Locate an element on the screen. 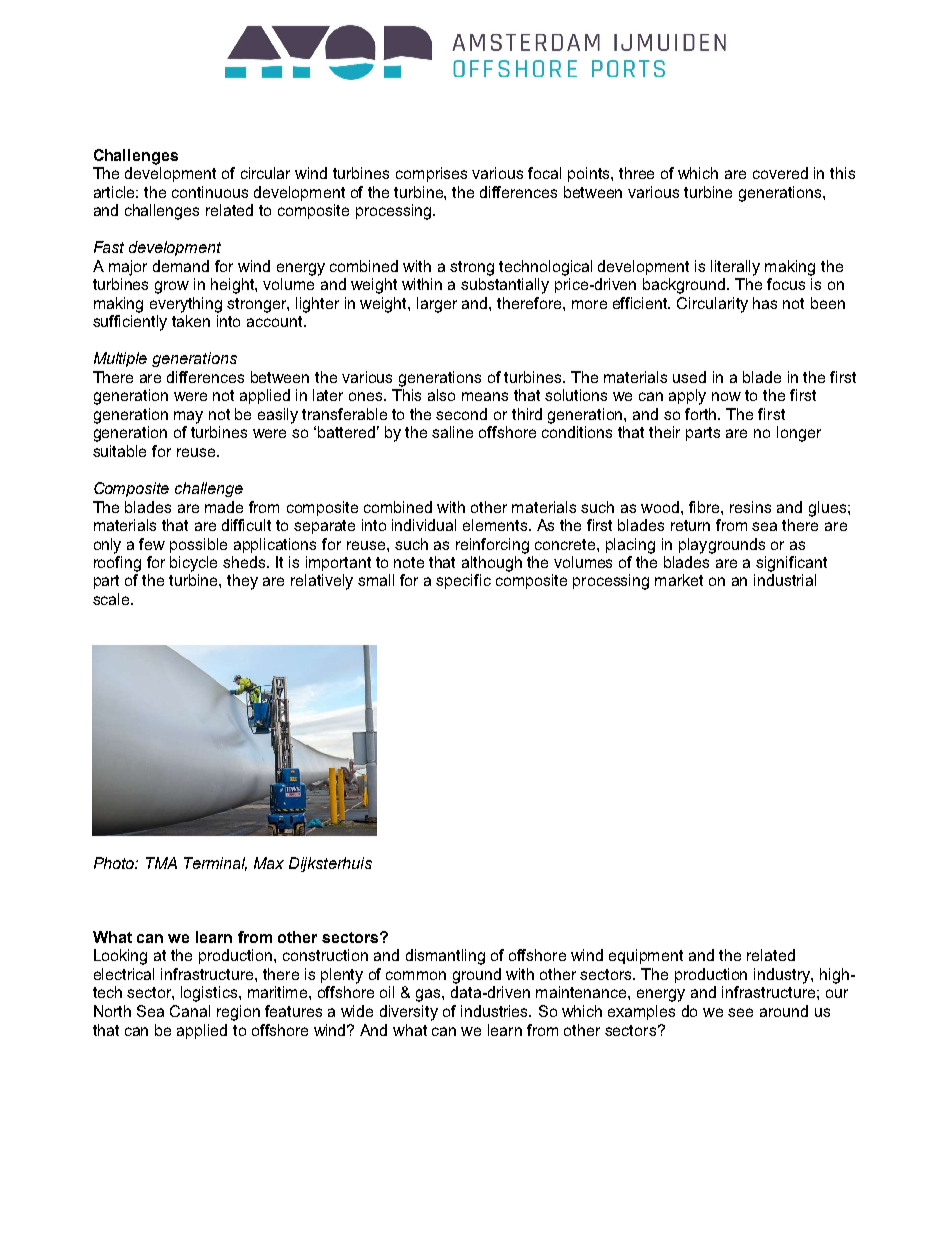  continuous is located at coordinates (210, 192).
